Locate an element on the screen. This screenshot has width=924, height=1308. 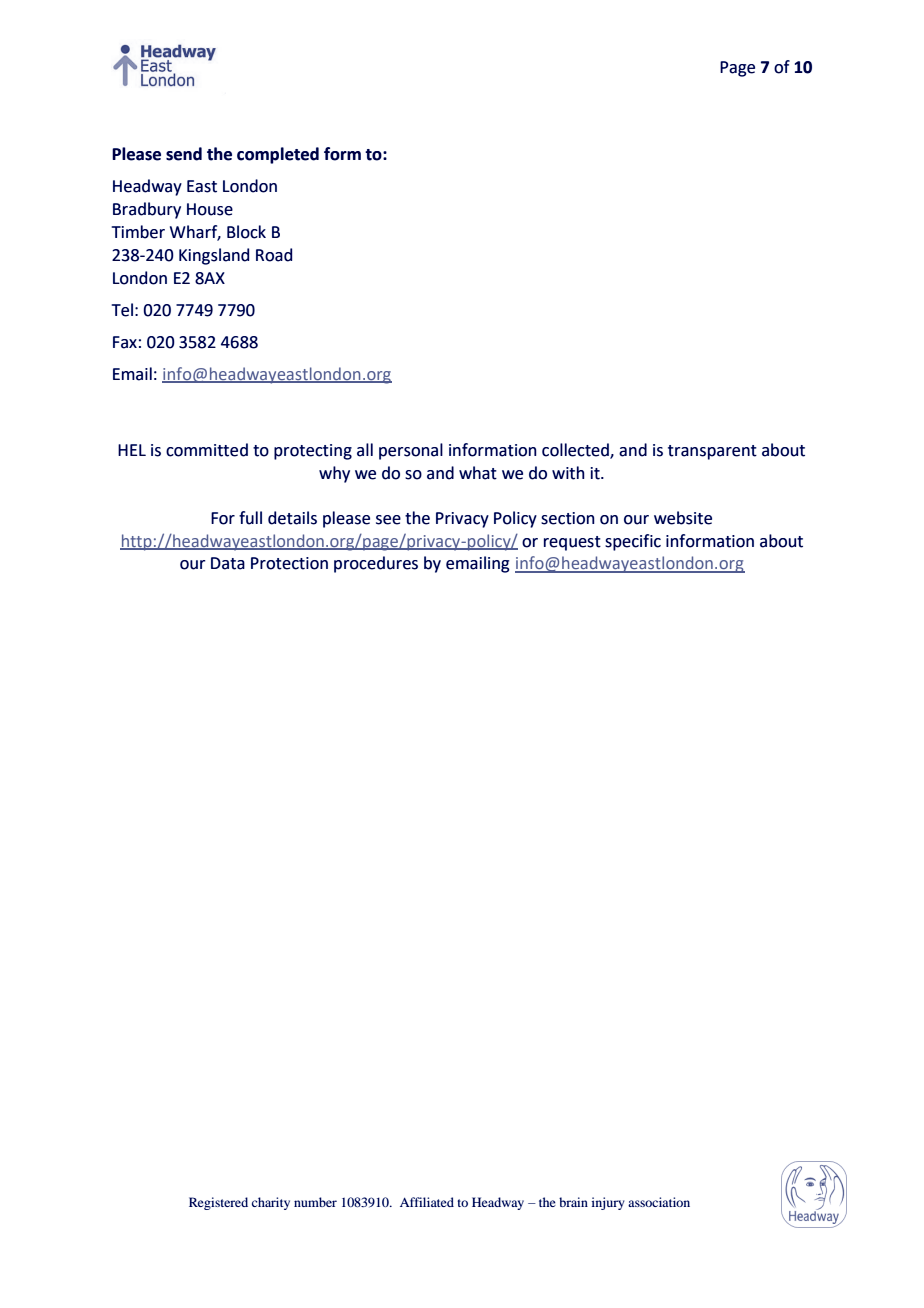
association is located at coordinates (659, 1202).
